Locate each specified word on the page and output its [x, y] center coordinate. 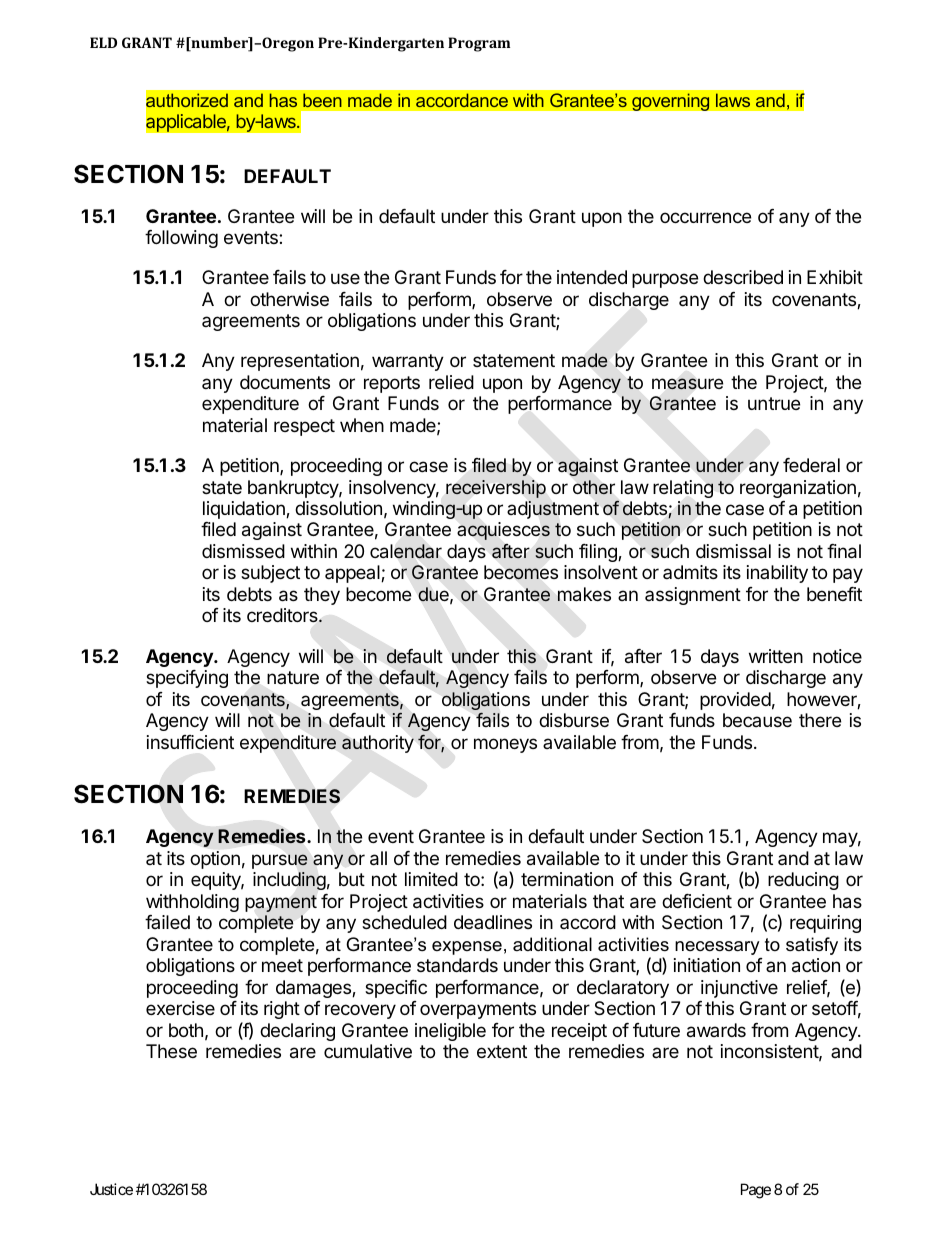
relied [451, 382]
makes [584, 594]
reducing [803, 881]
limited [431, 879]
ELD [103, 42]
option [215, 860]
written [776, 656]
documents [285, 382]
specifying [187, 679]
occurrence [705, 217]
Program [479, 44]
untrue [774, 403]
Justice [111, 1189]
